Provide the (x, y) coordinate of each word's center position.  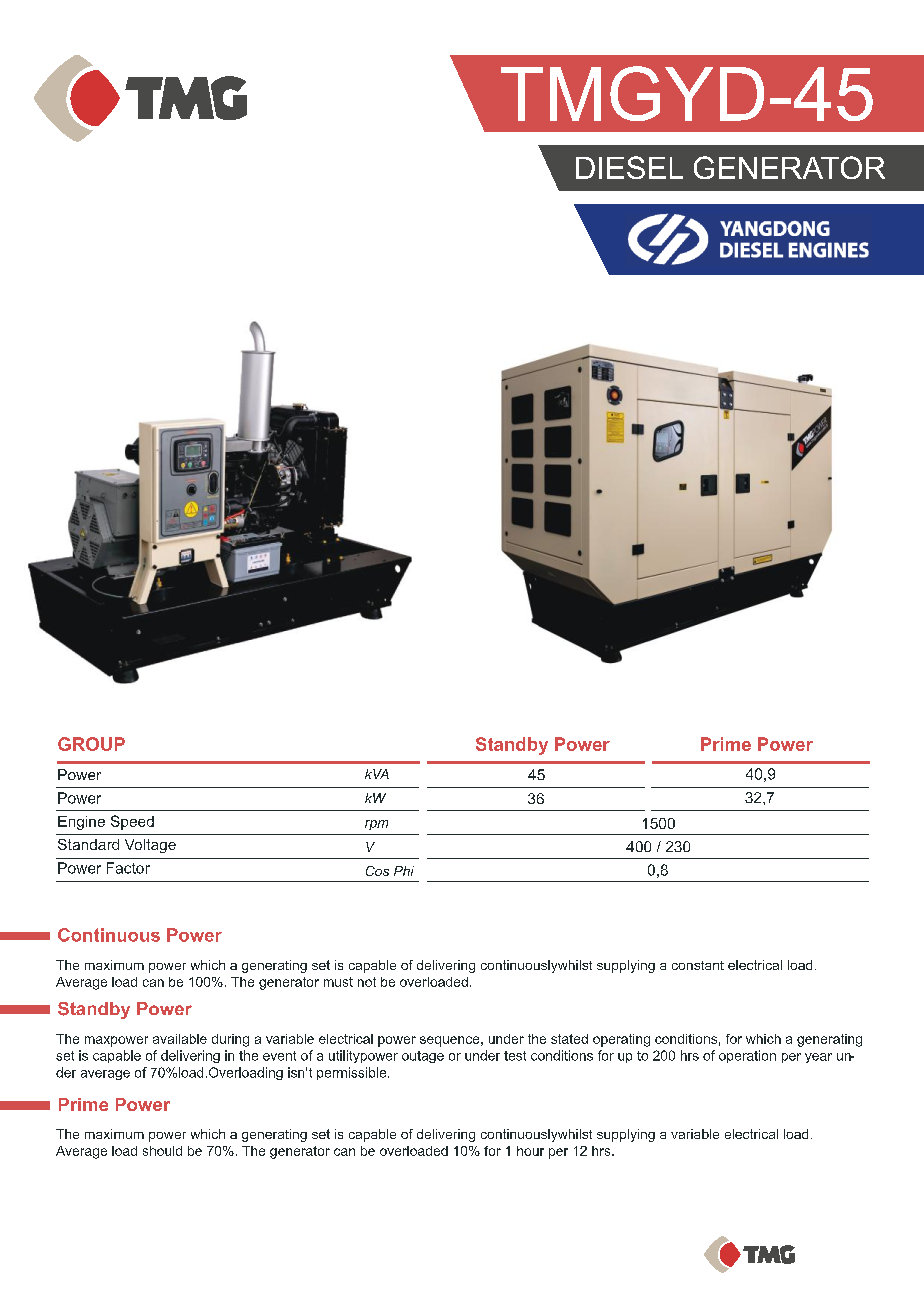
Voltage (150, 846)
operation (747, 1056)
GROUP (91, 744)
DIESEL (629, 167)
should (162, 1151)
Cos (377, 871)
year (818, 1058)
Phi (404, 871)
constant (698, 965)
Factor (128, 868)
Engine (81, 823)
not (367, 982)
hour (530, 1151)
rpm (376, 825)
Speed (132, 822)
